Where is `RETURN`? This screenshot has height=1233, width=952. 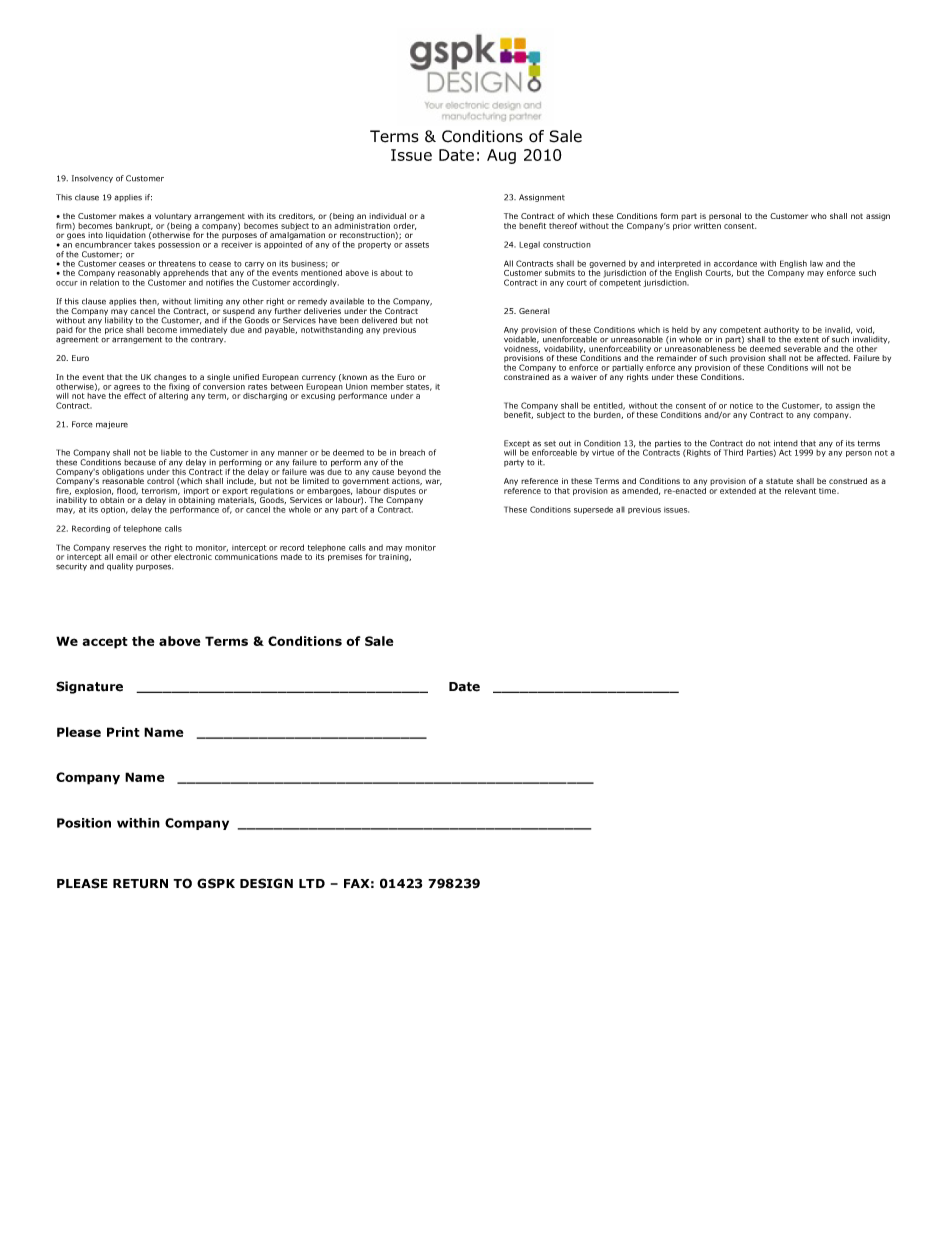
RETURN is located at coordinates (140, 884).
